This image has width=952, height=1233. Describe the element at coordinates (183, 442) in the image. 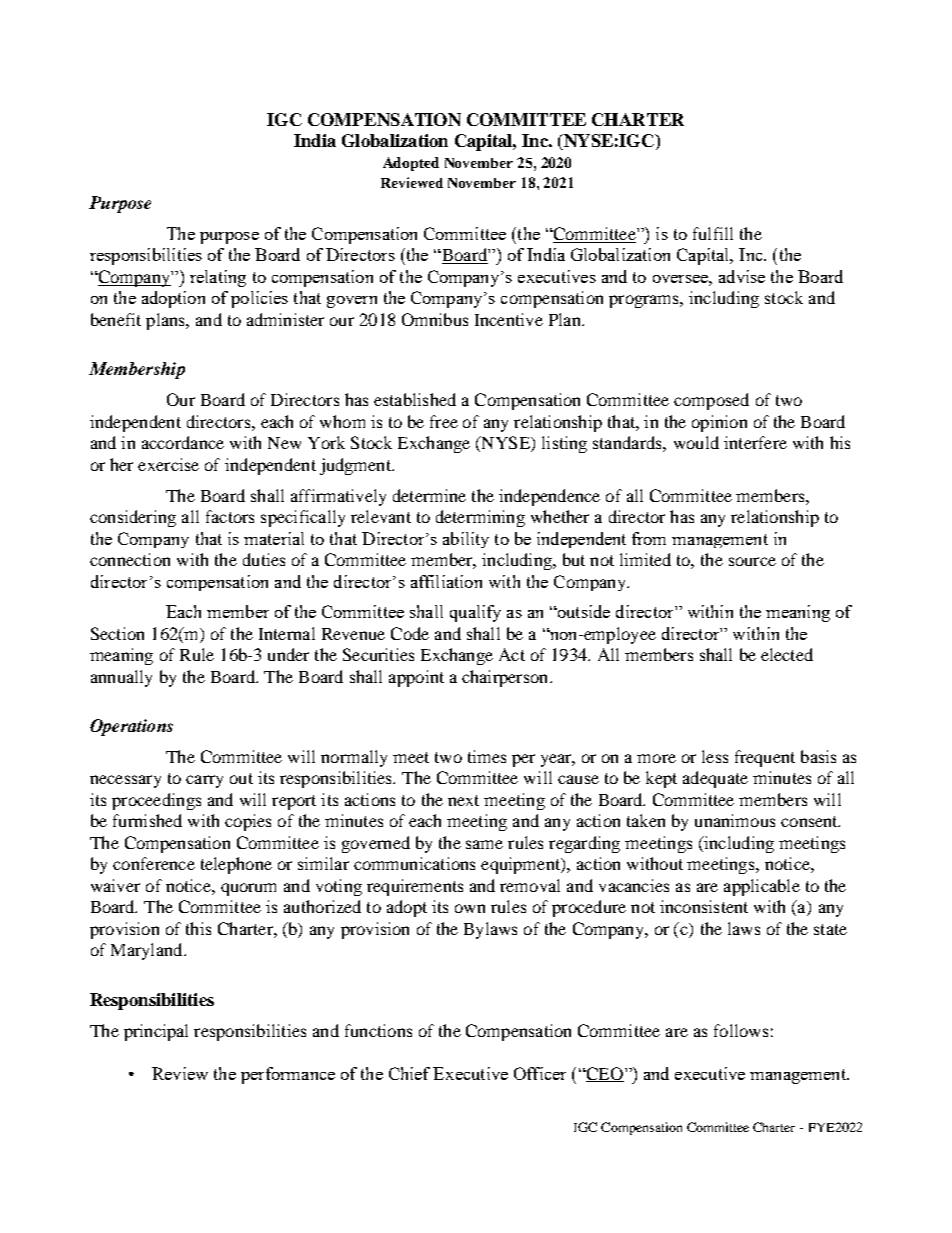

I see `accordance` at that location.
